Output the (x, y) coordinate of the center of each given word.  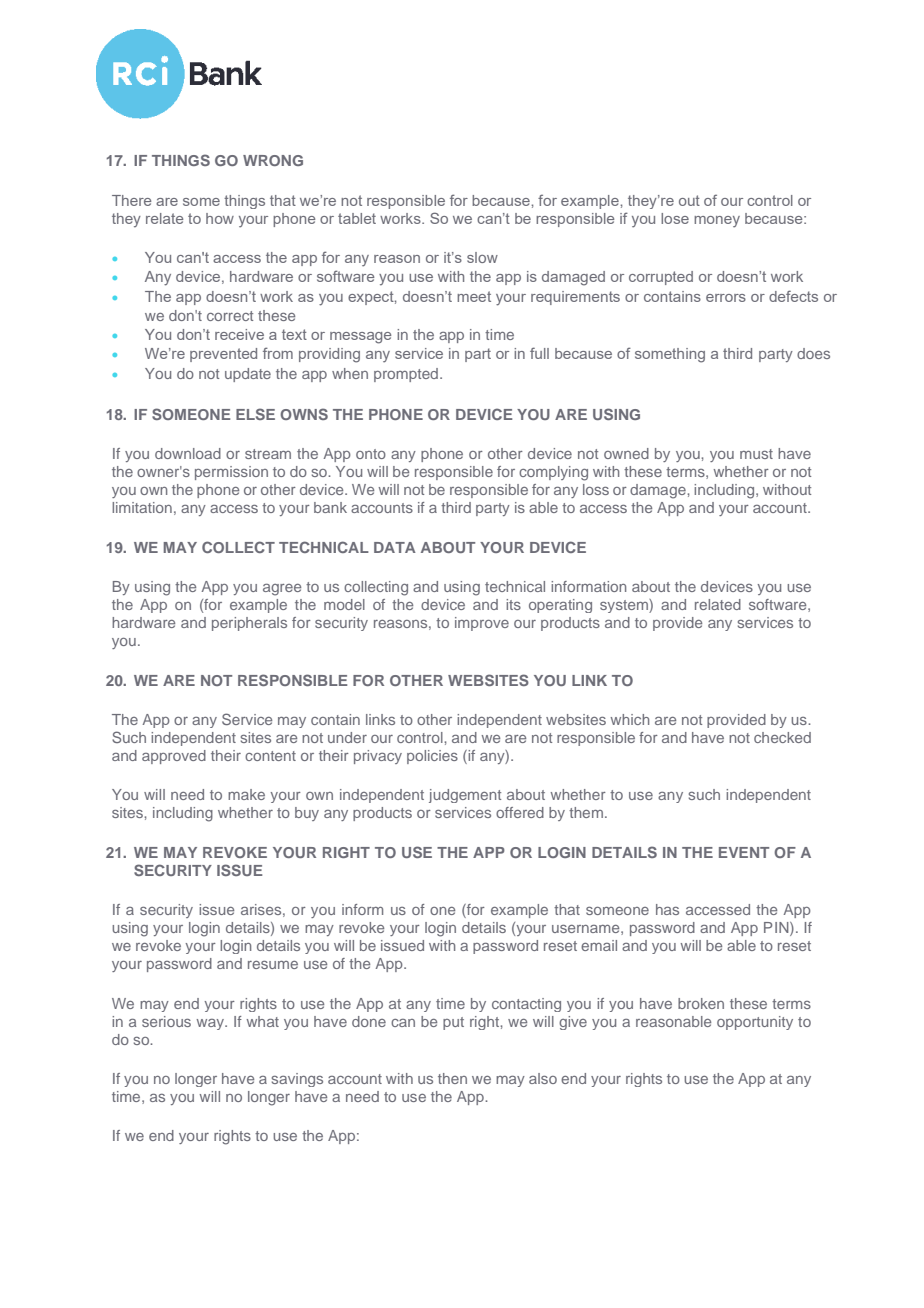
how (220, 218)
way (211, 1024)
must (756, 454)
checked (782, 737)
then (452, 1078)
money (717, 222)
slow (482, 257)
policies (432, 757)
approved (174, 757)
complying (553, 473)
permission (231, 473)
